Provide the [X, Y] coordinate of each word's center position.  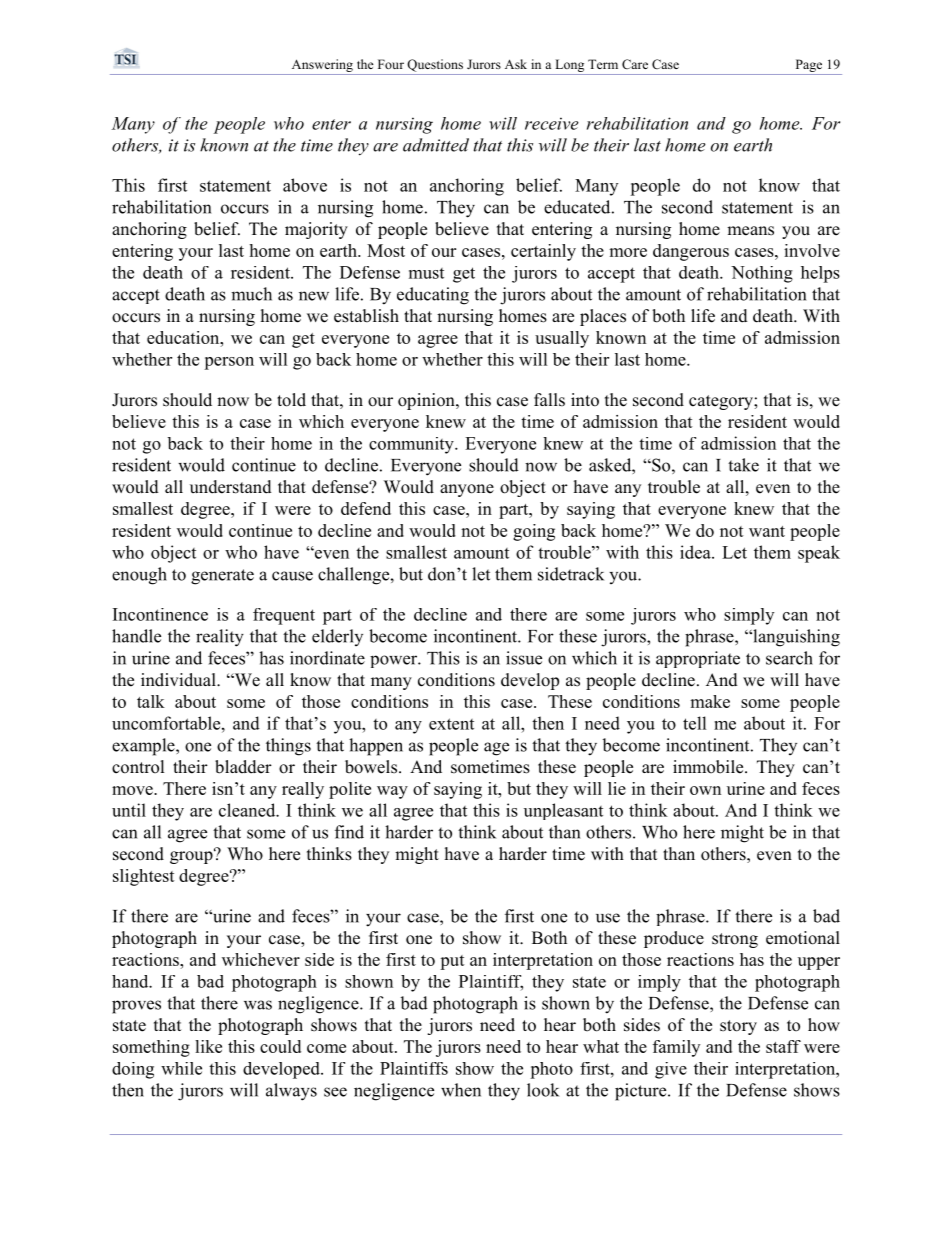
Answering [322, 67]
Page [809, 67]
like [208, 1046]
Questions [435, 65]
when [461, 1090]
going [534, 532]
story [738, 1027]
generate [222, 577]
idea [696, 552]
